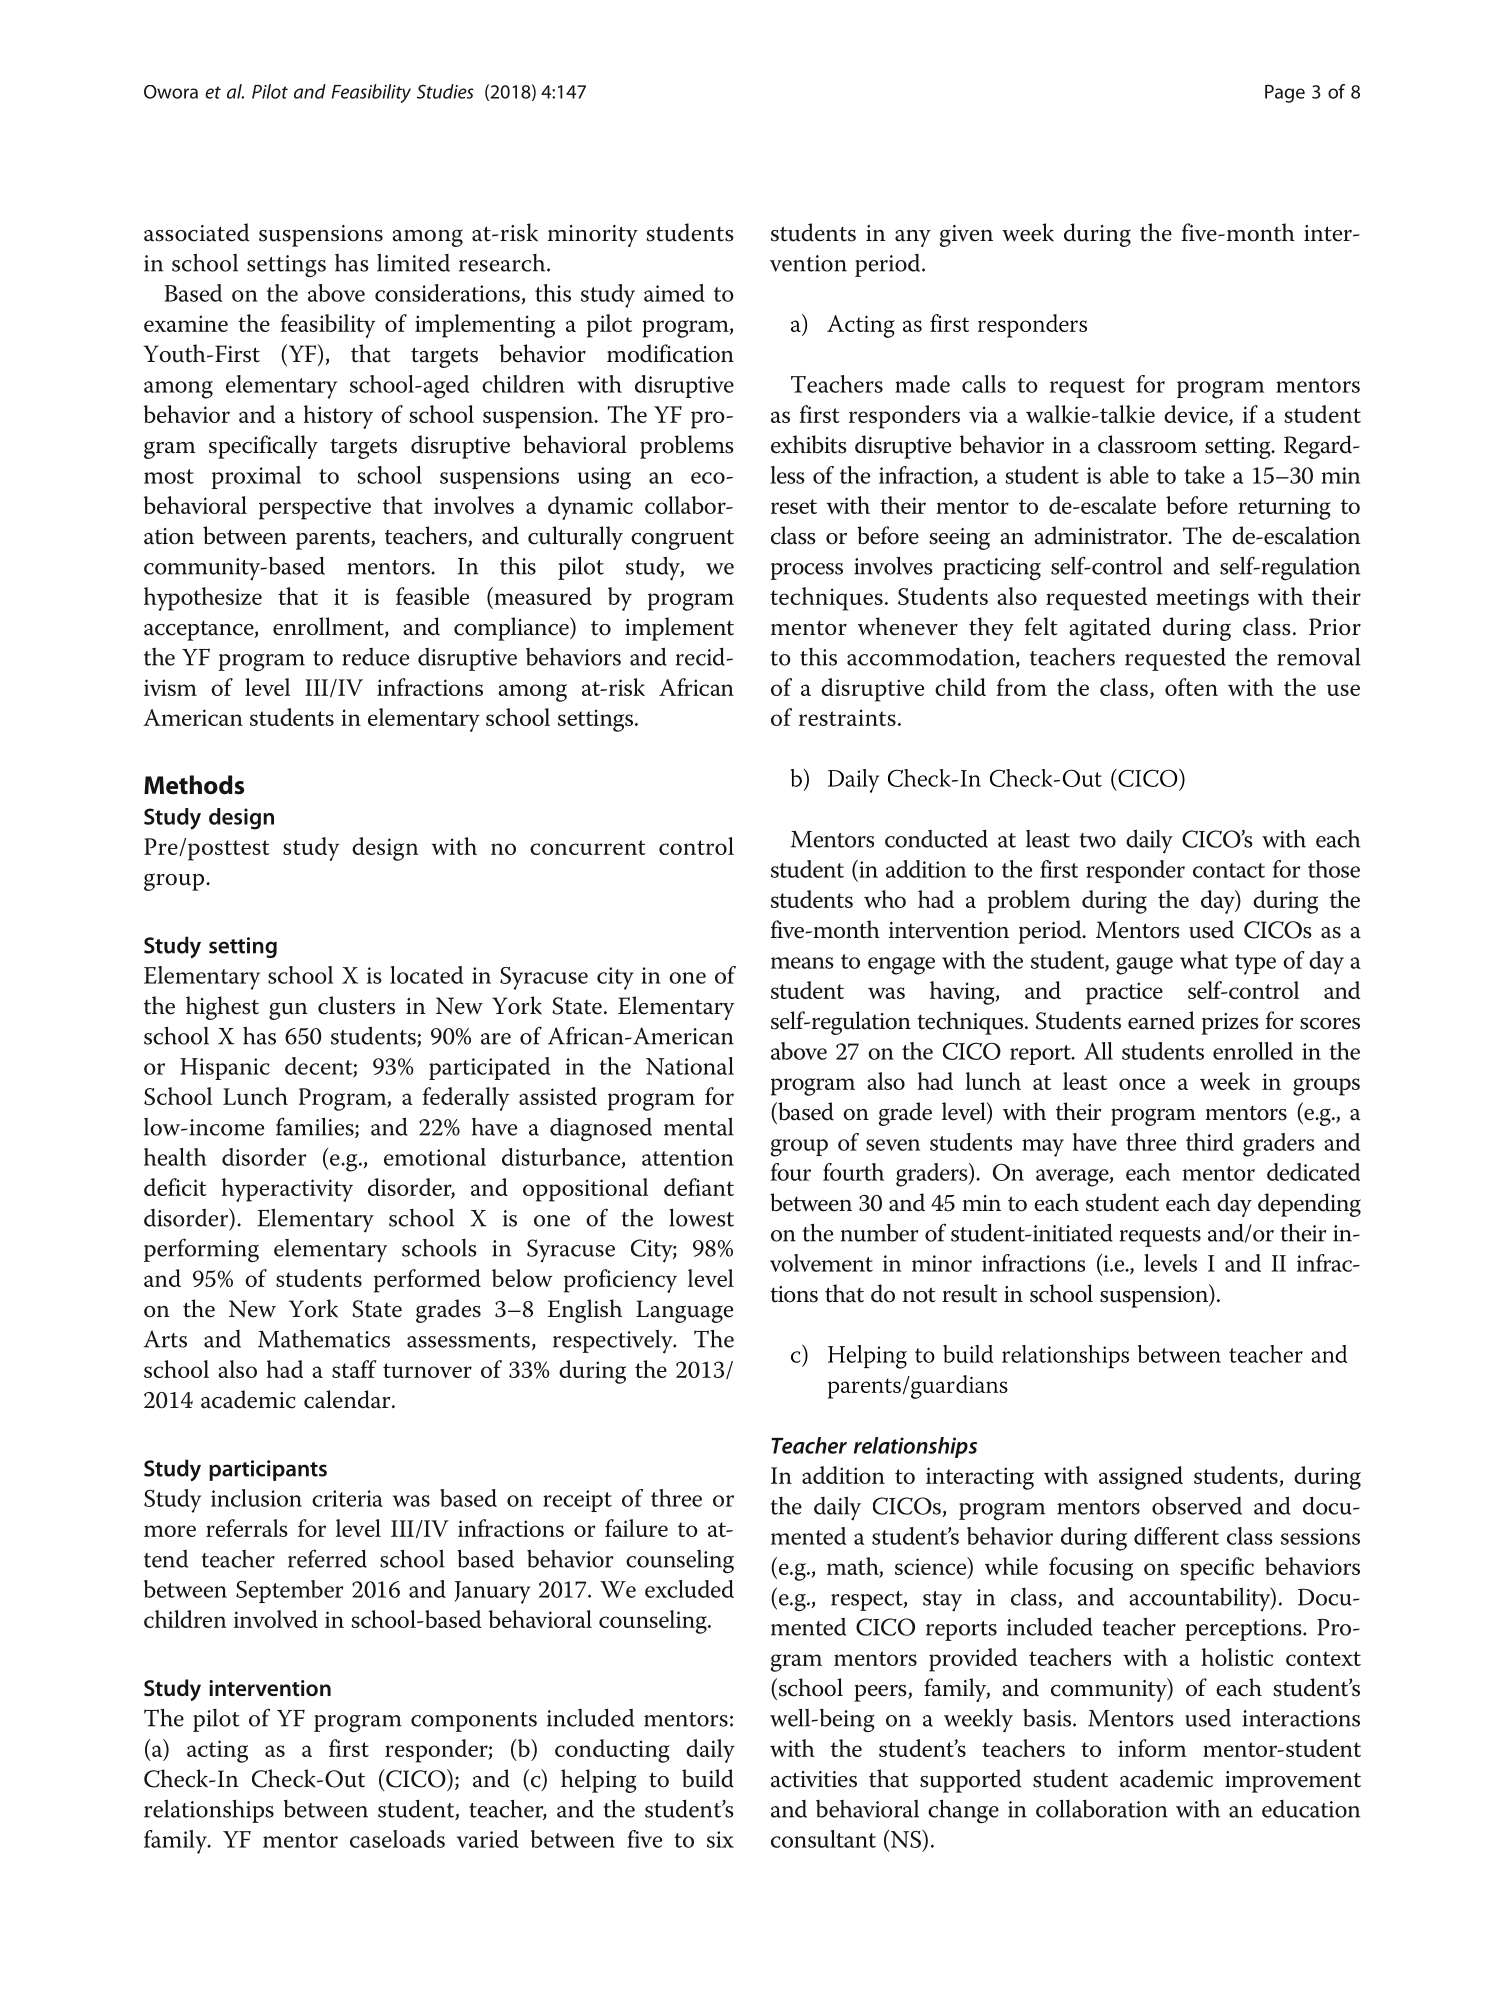 Image resolution: width=1504 pixels, height=1998 pixels. I want to click on meetings, so click(1202, 599).
